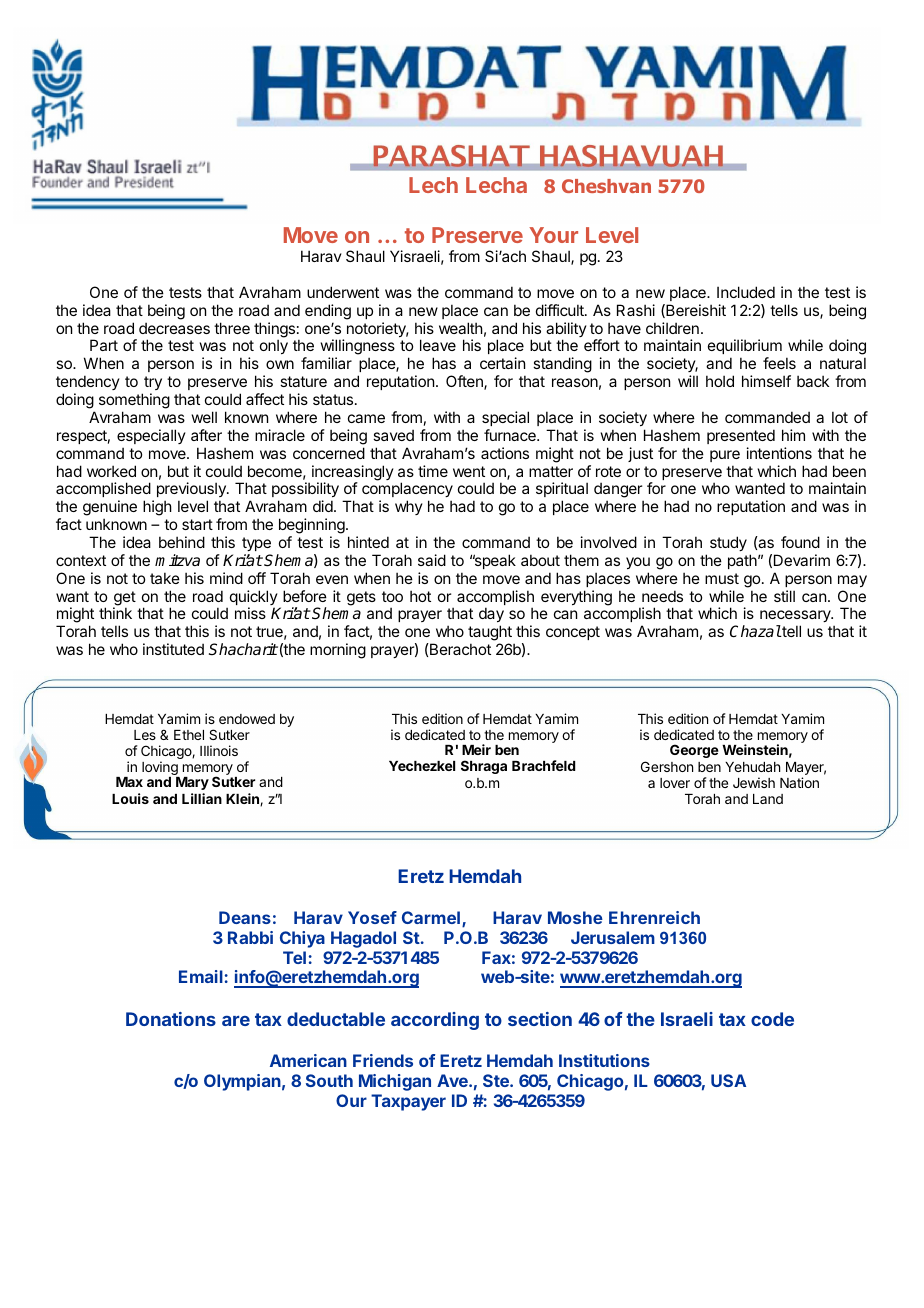 This document has width=924, height=1308. I want to click on Jewish, so click(754, 782).
